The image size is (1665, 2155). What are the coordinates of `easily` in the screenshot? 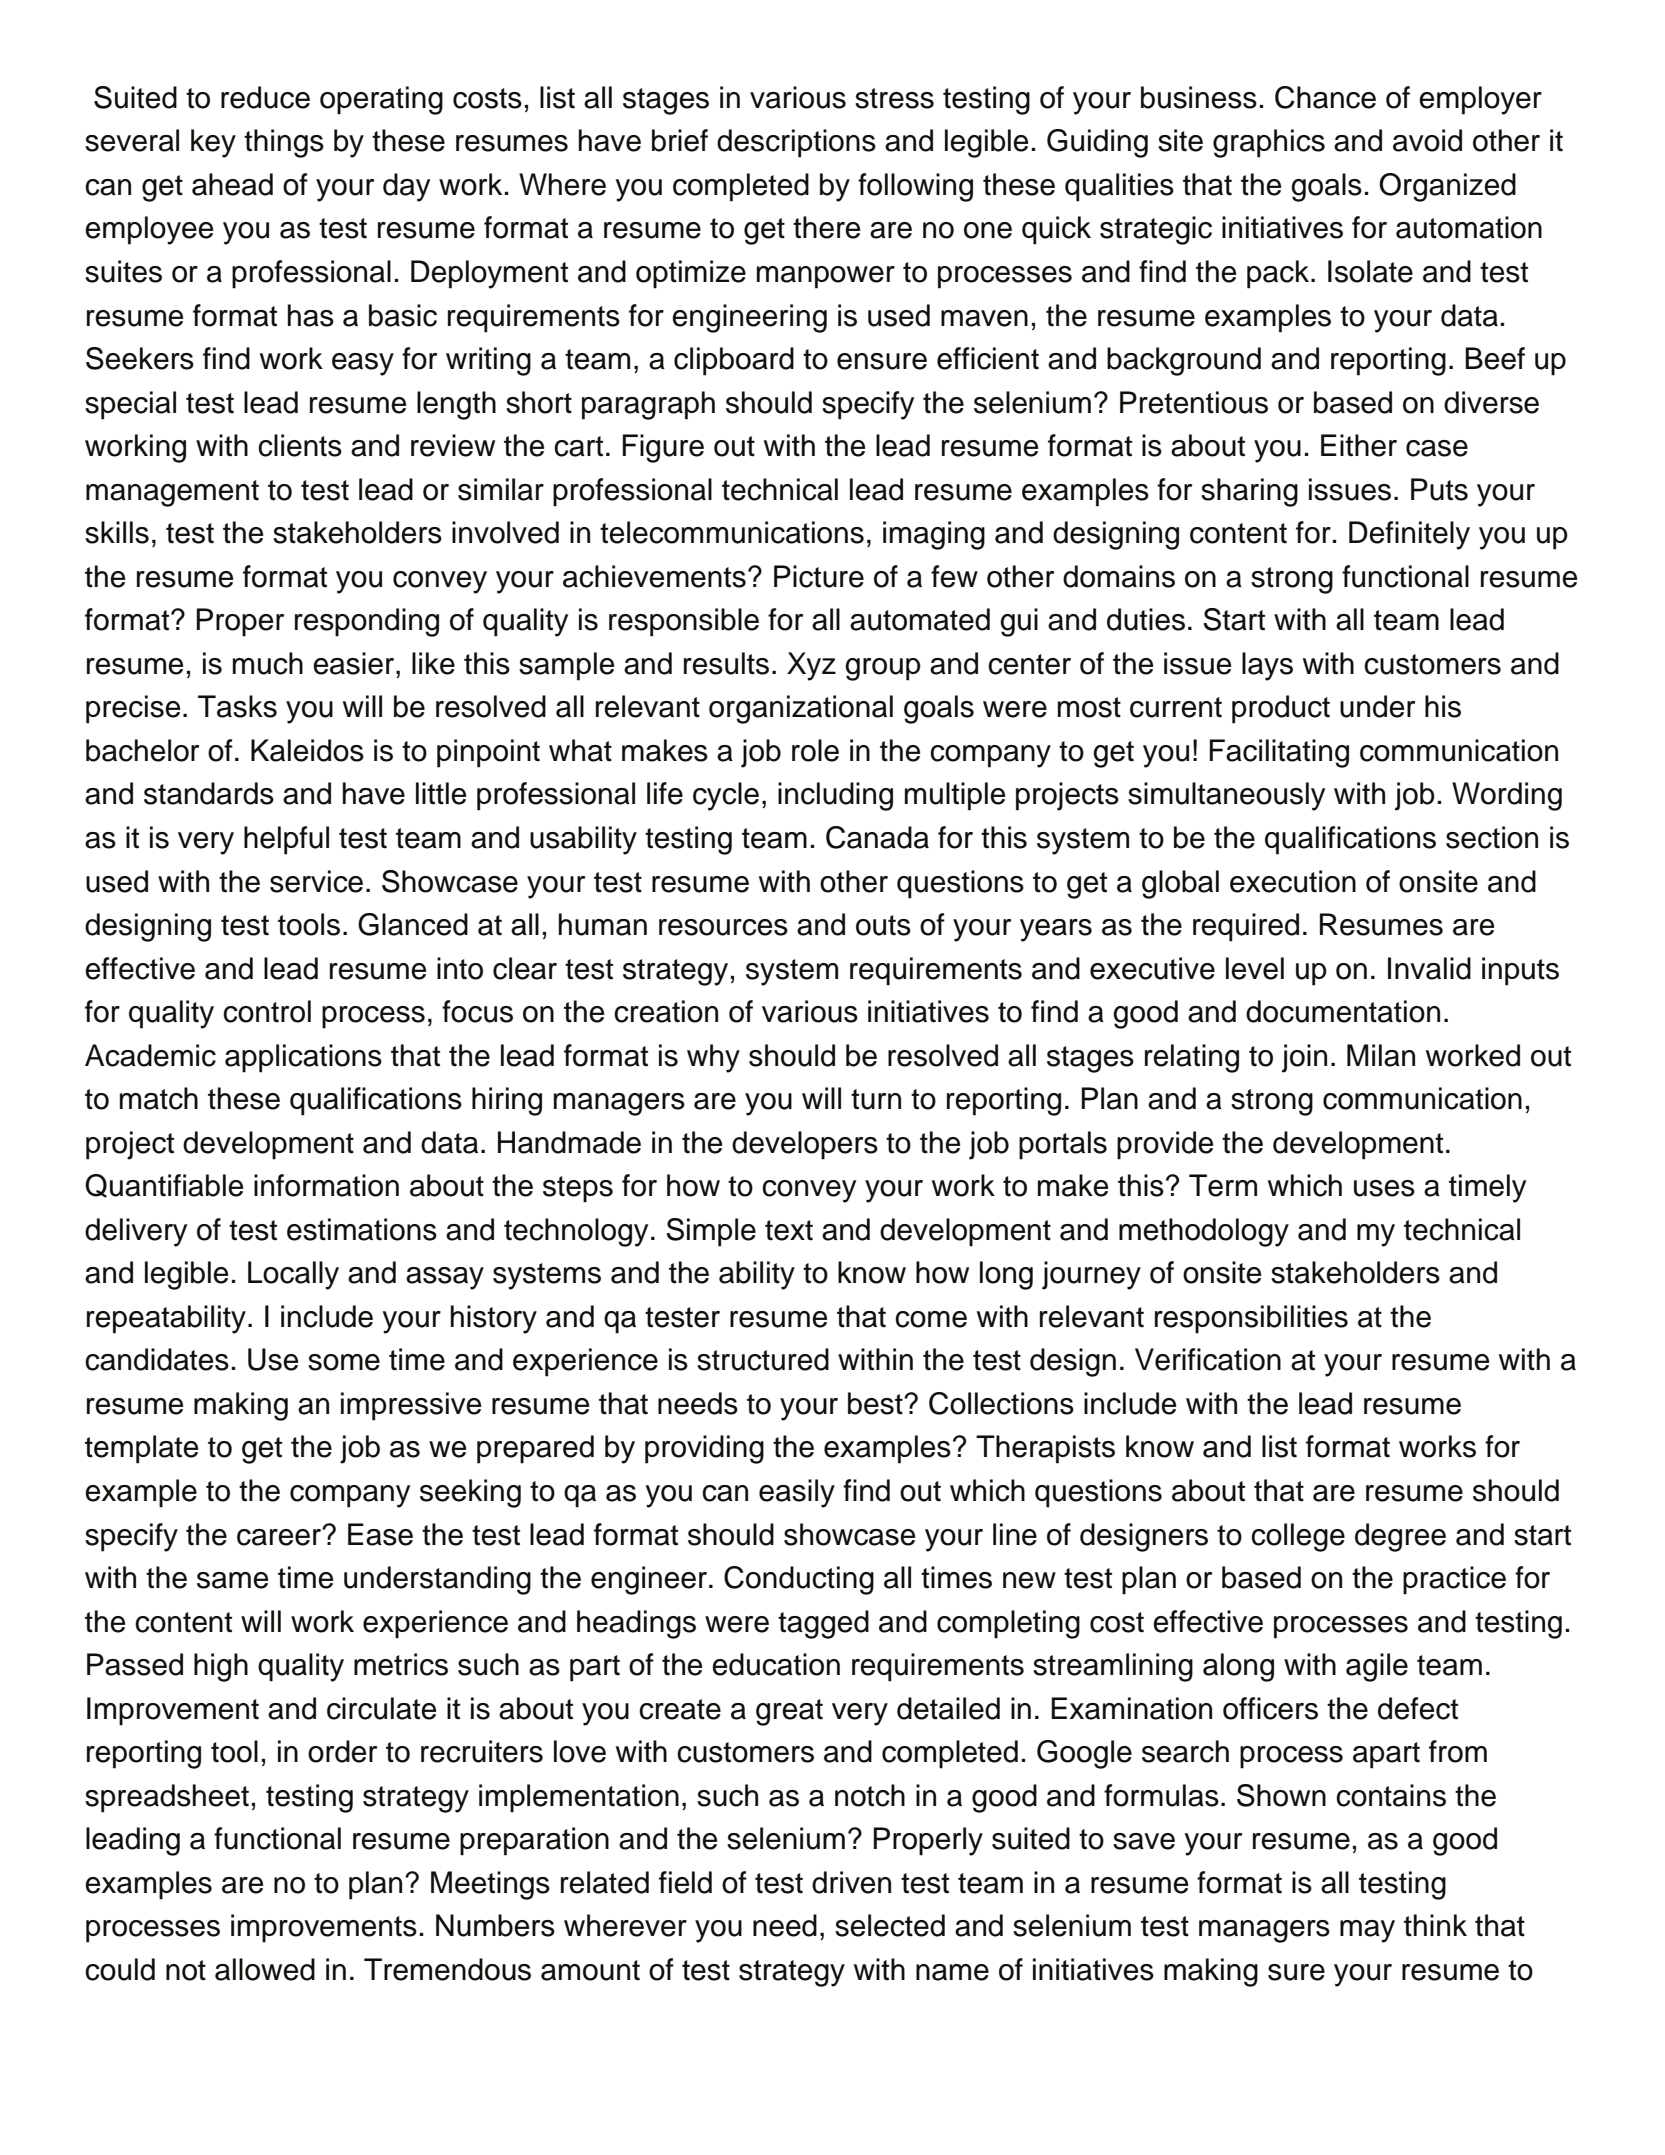 It's located at (797, 1493).
